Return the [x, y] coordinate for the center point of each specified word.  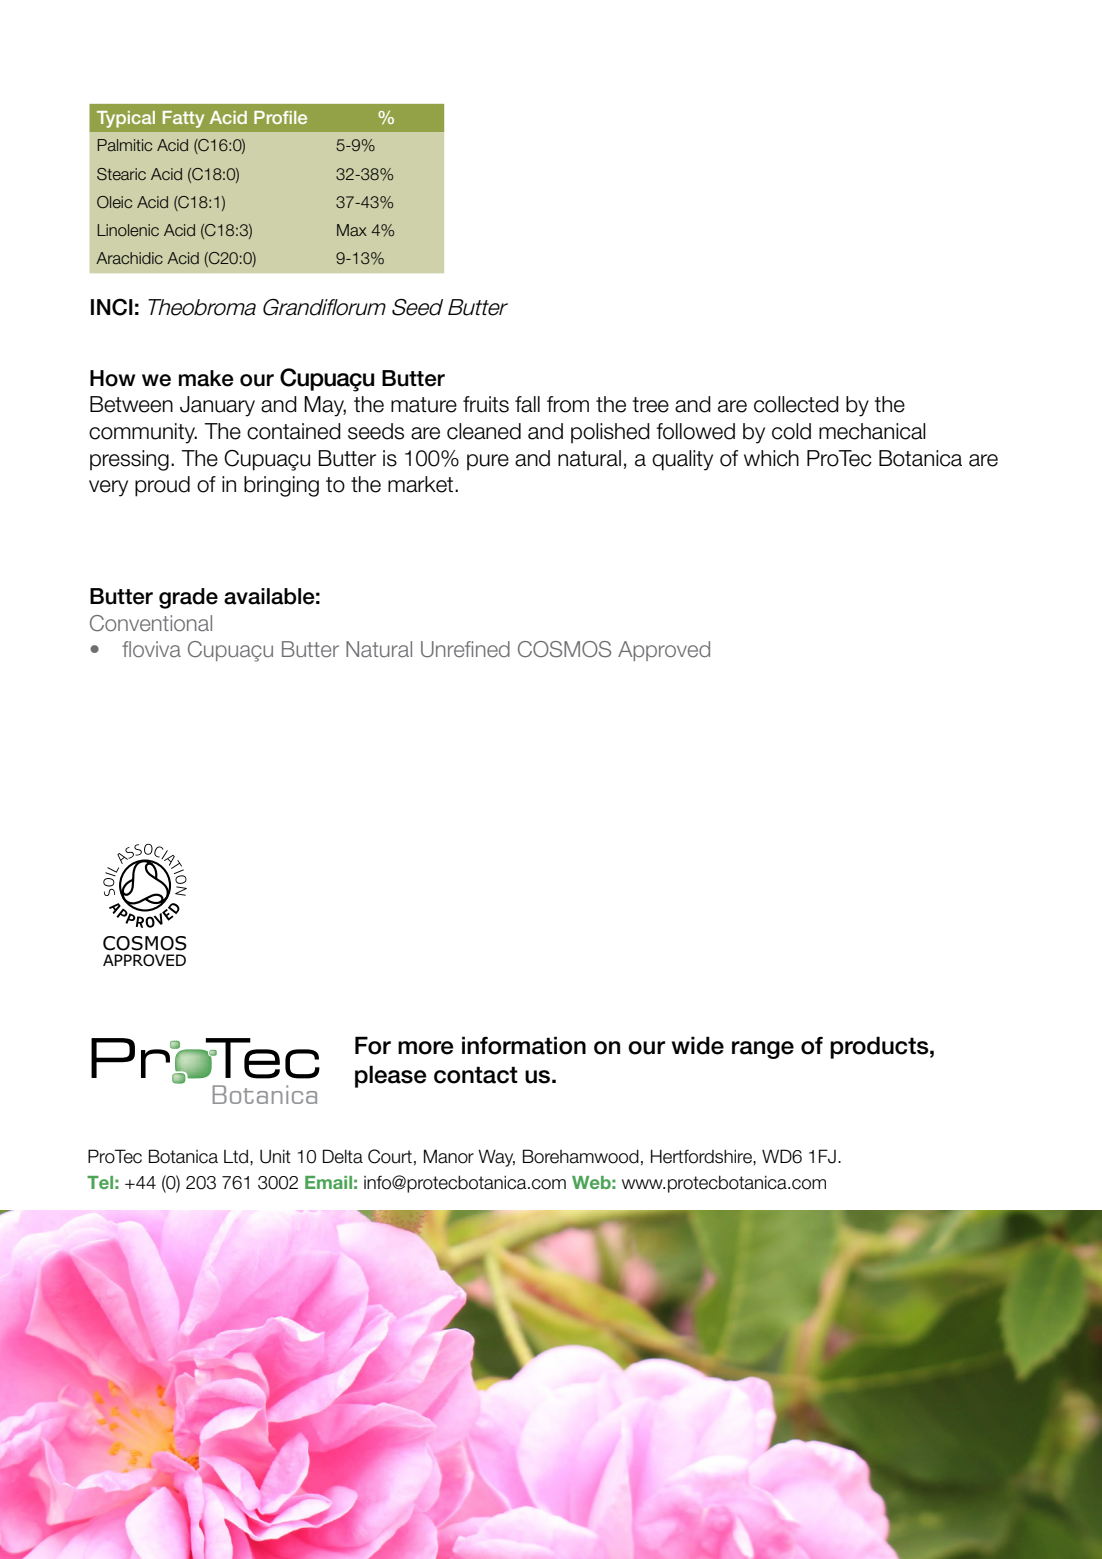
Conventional [151, 623]
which [771, 458]
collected [796, 404]
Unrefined [465, 649]
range [763, 1050]
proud [162, 486]
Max [352, 230]
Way [496, 1158]
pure [488, 462]
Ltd [237, 1157]
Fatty [183, 119]
